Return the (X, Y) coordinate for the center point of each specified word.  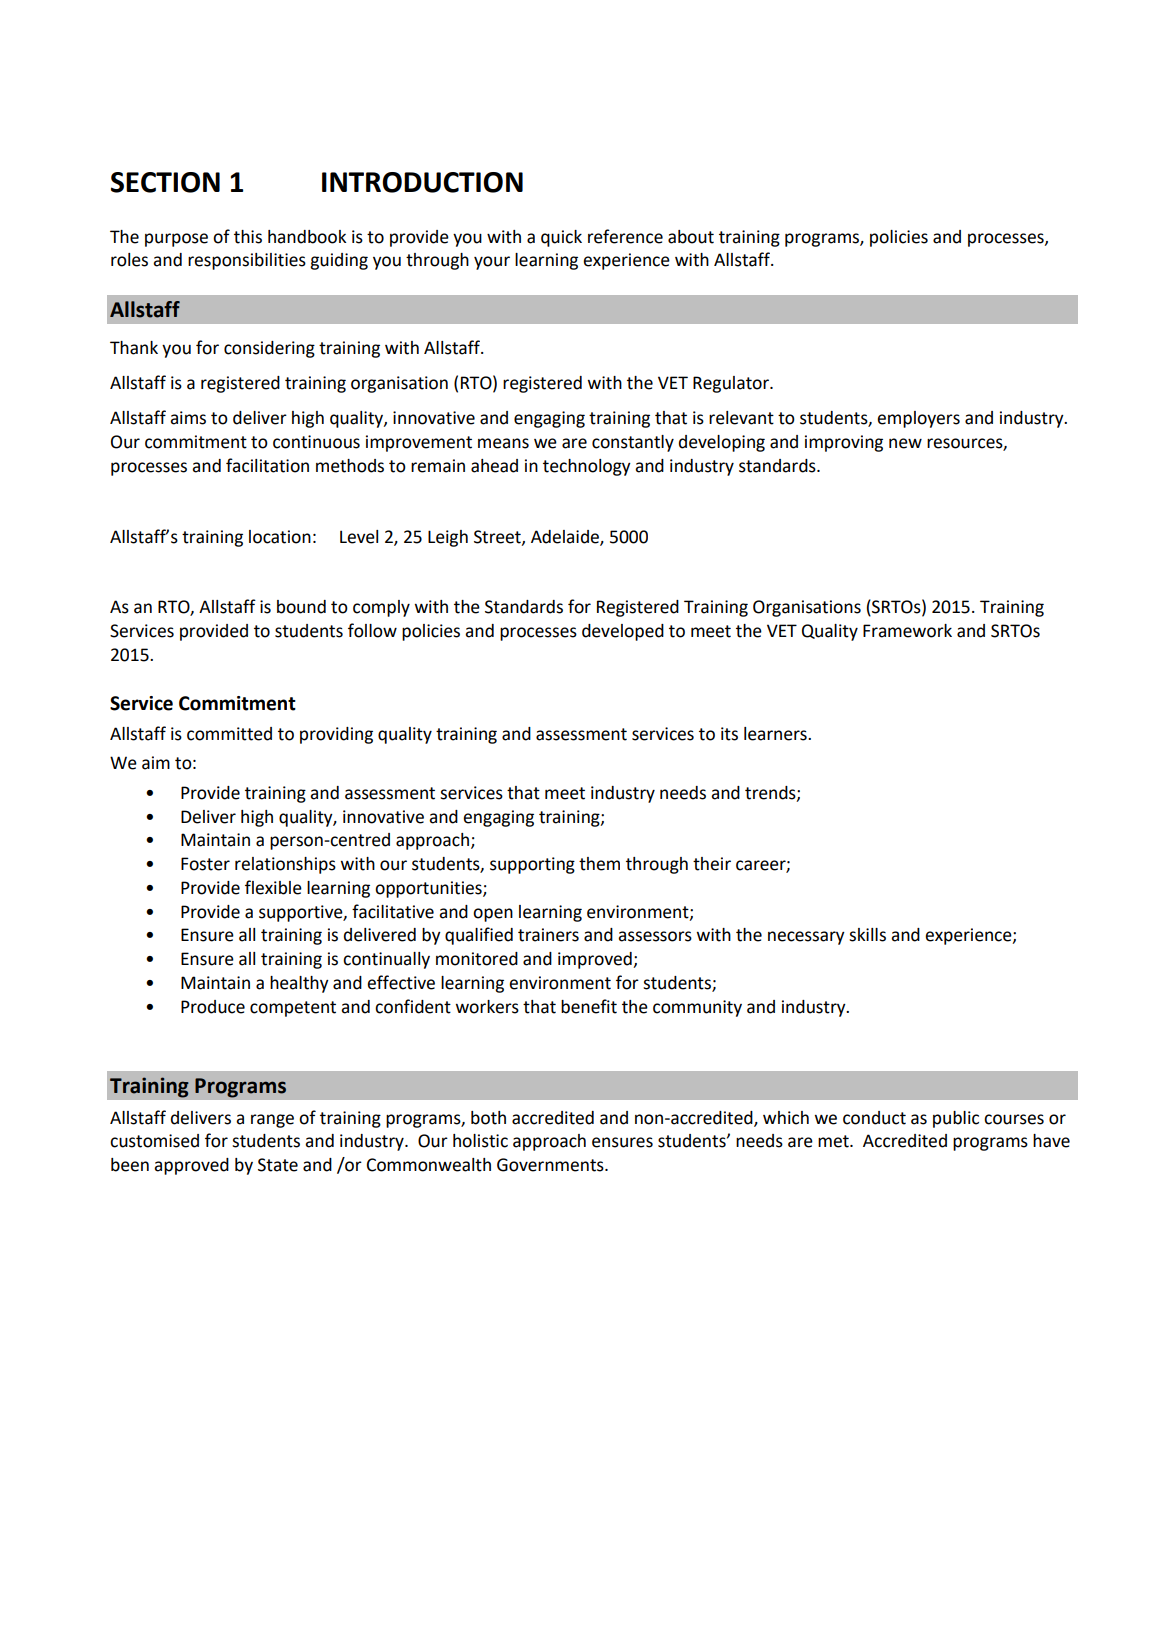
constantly (633, 443)
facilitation (267, 465)
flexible (273, 887)
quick (561, 238)
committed (229, 734)
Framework (907, 631)
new (905, 443)
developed (623, 632)
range (272, 1121)
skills (867, 935)
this (248, 237)
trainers (548, 935)
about (691, 237)
